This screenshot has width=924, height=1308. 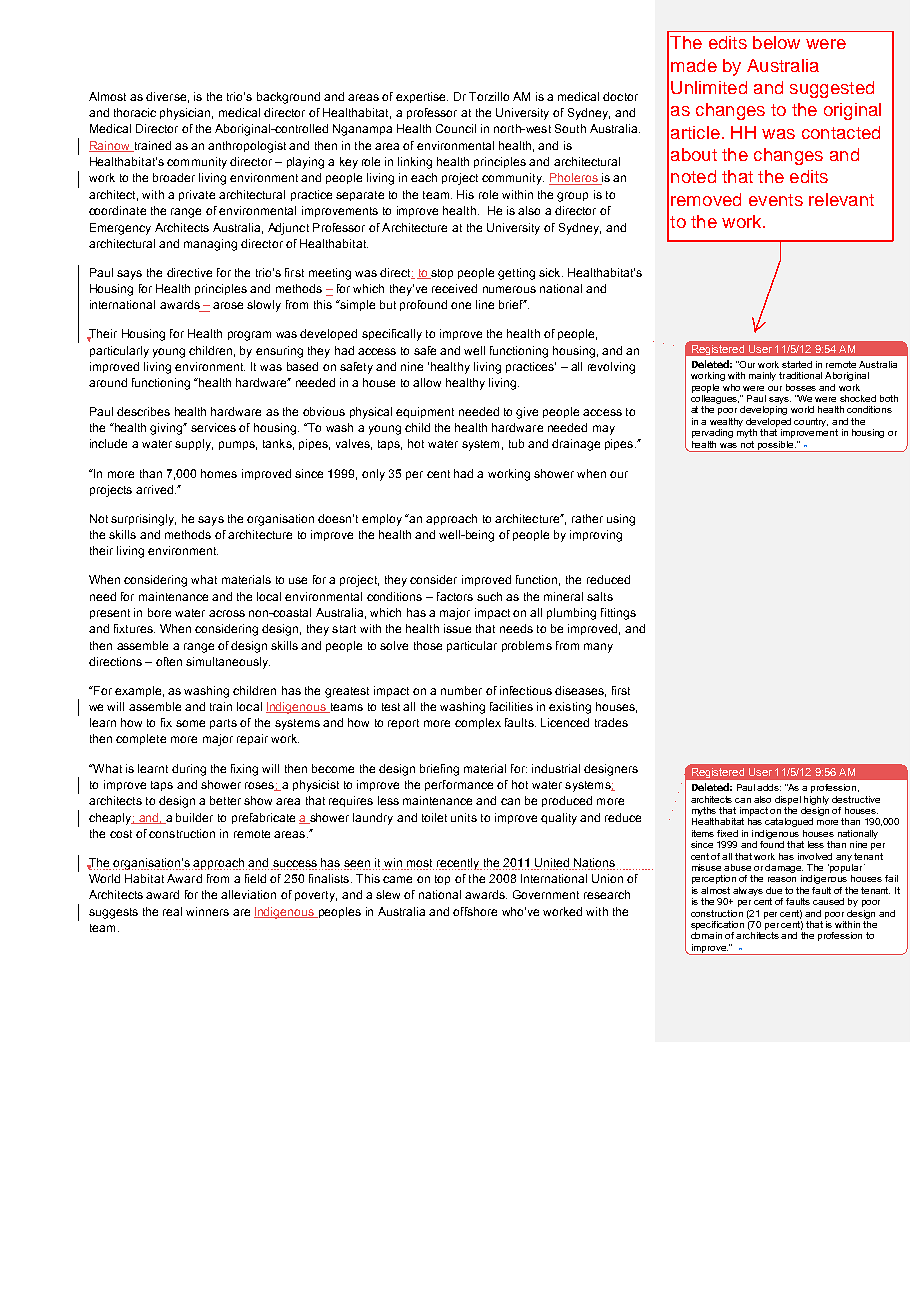 What do you see at coordinates (228, 305) in the screenshot?
I see `arose` at bounding box center [228, 305].
